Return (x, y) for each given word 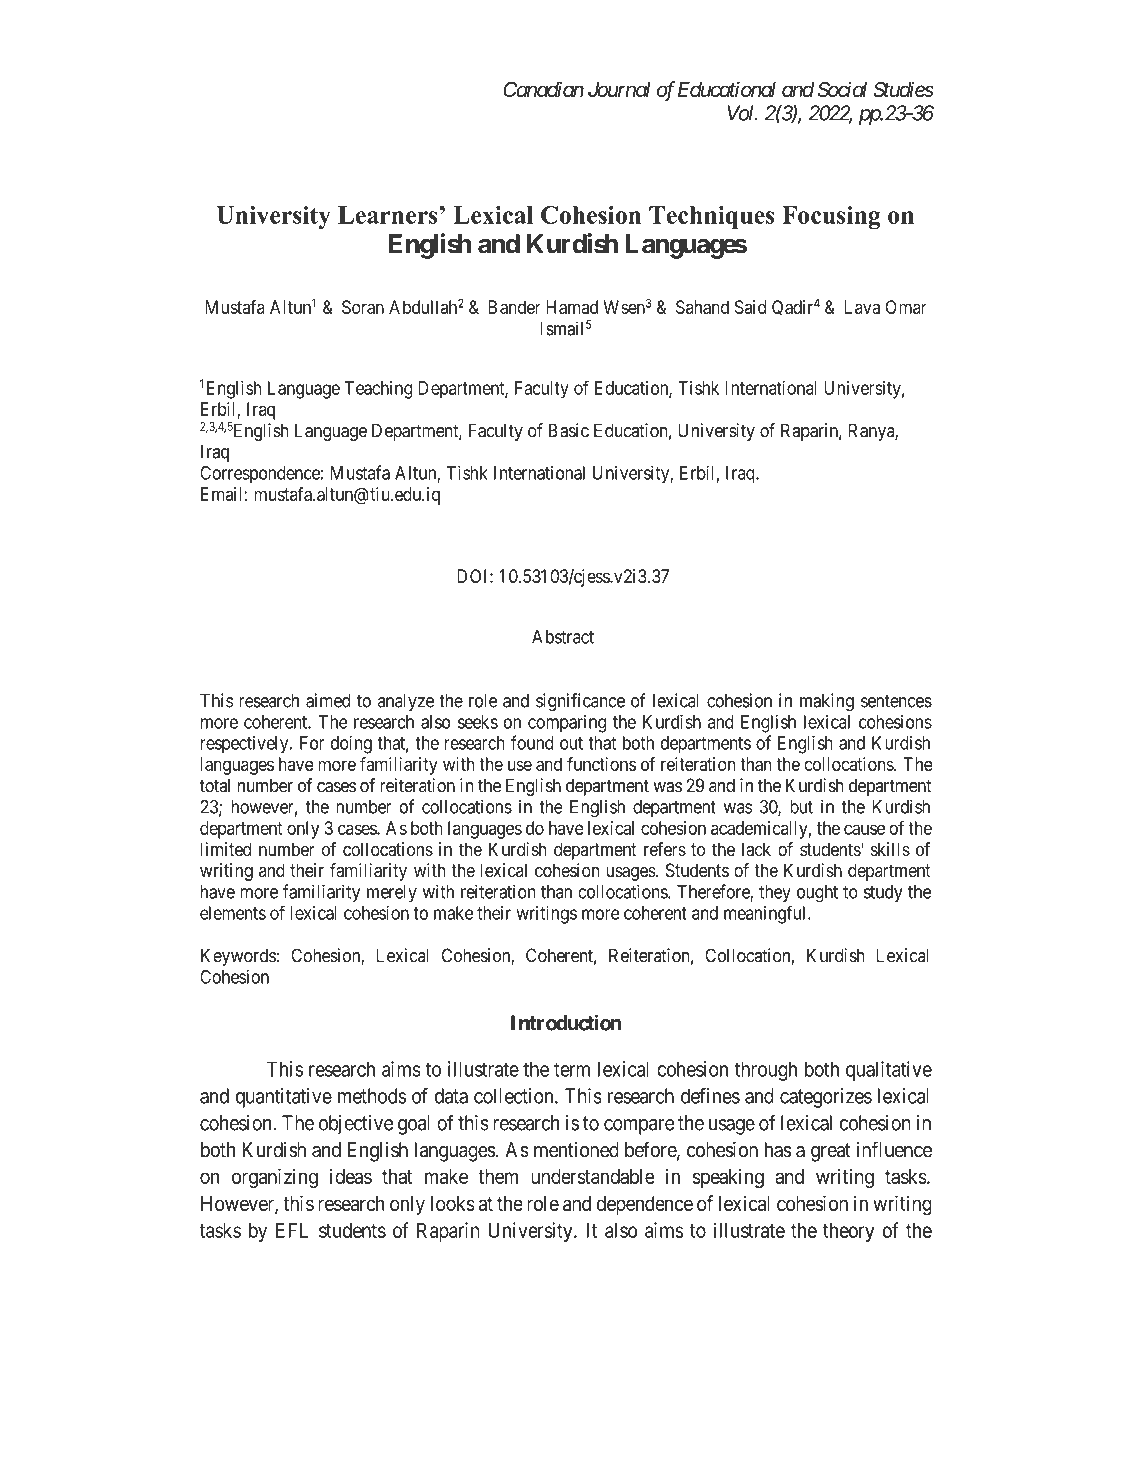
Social (842, 89)
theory (848, 1232)
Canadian (543, 89)
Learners (387, 215)
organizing (275, 1178)
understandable (593, 1176)
